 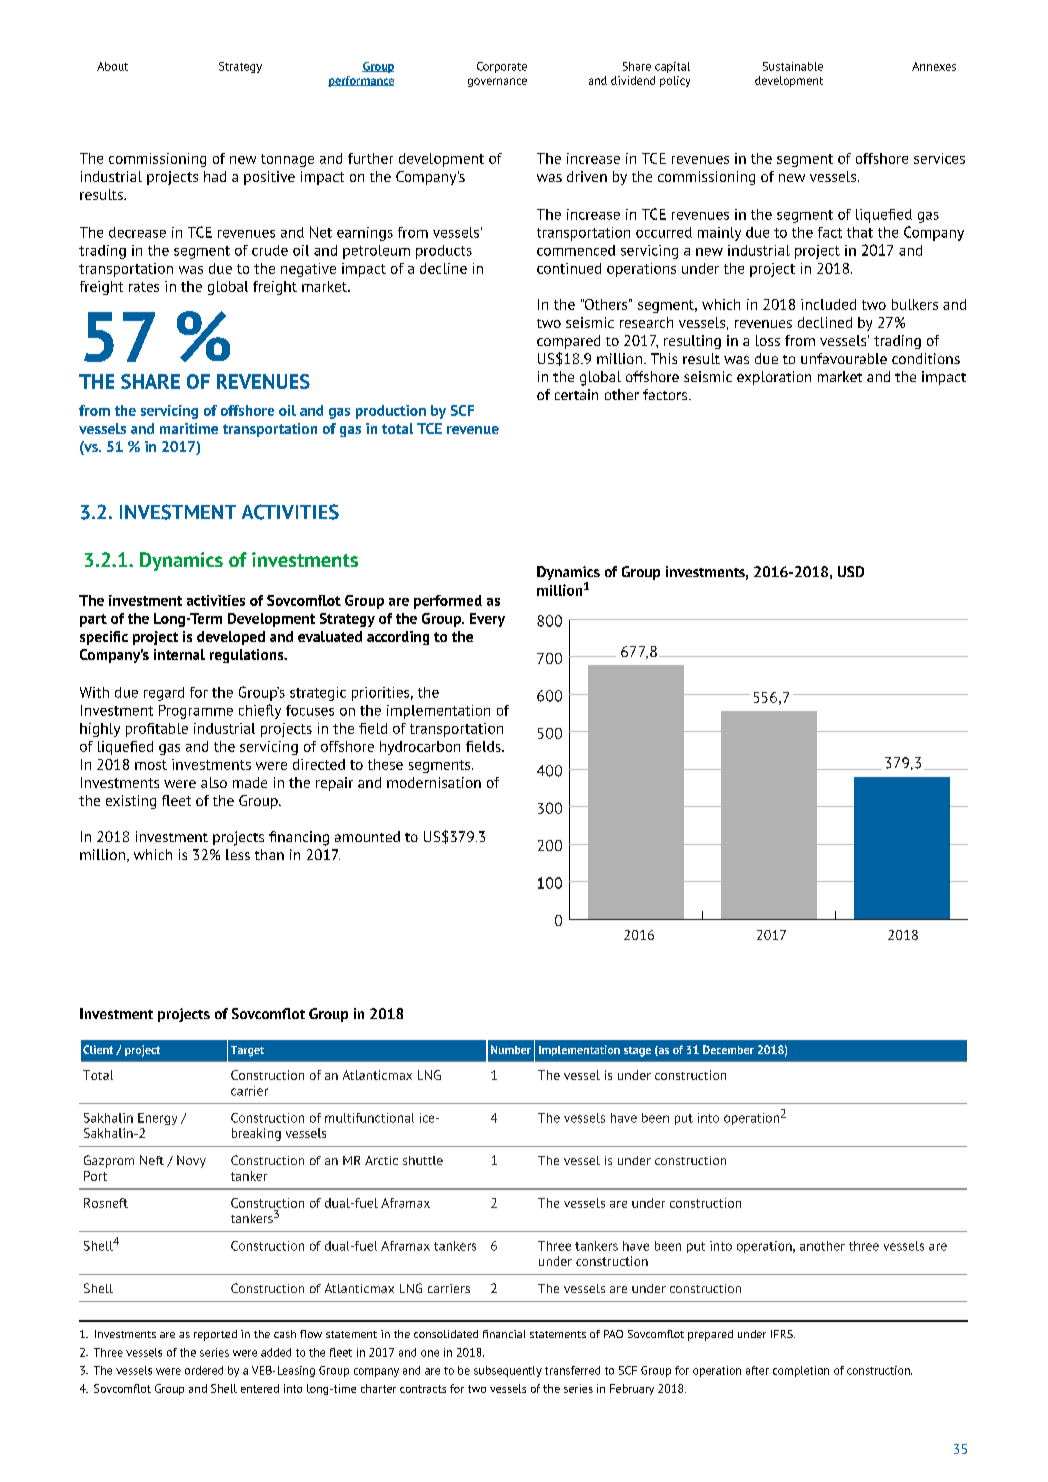 I want to click on hydrocarbon, so click(x=420, y=748).
